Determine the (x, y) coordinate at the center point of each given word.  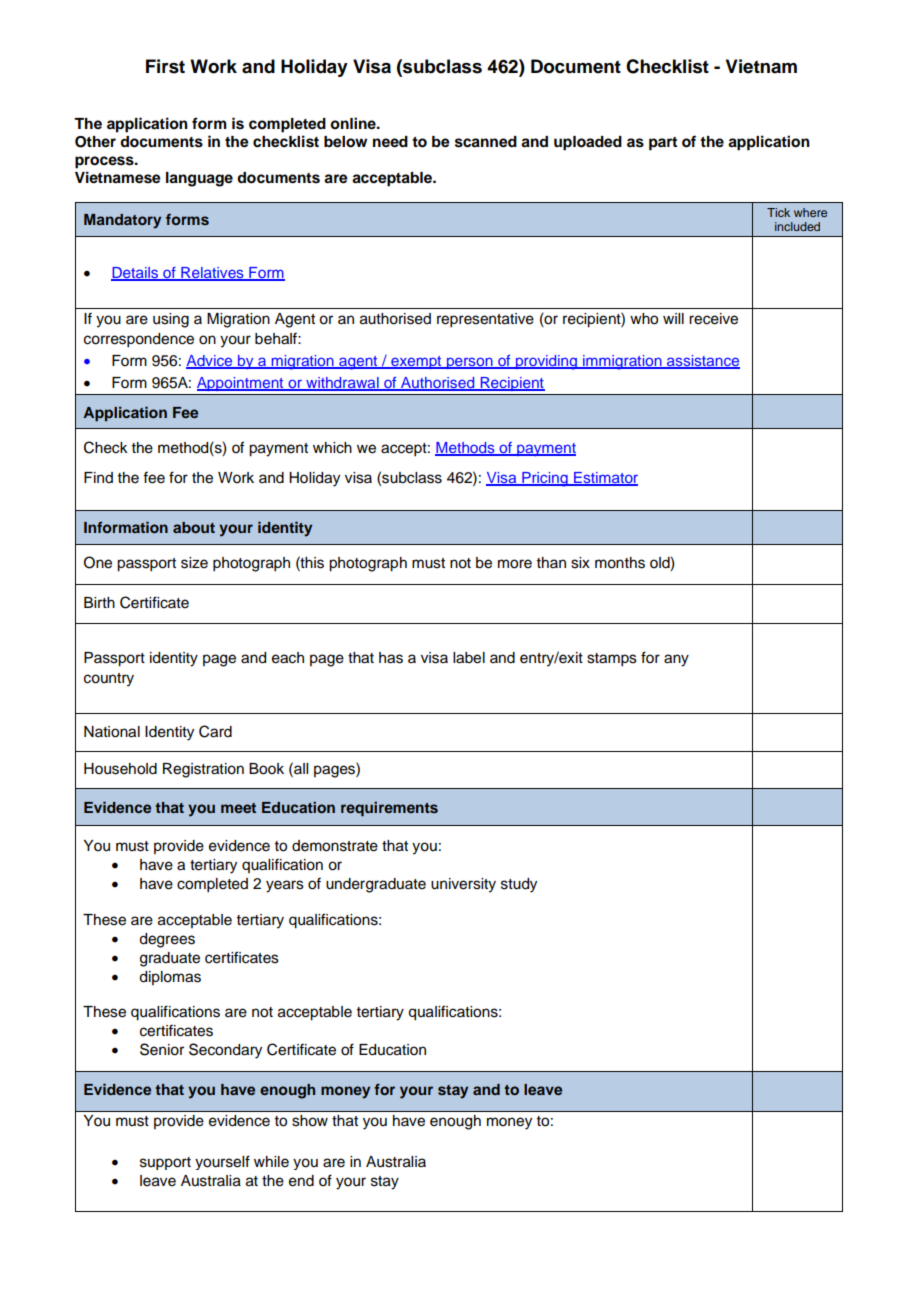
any (676, 660)
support (165, 1163)
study (519, 885)
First (165, 66)
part (663, 144)
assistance (702, 362)
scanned (486, 142)
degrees (167, 940)
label (469, 658)
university (463, 885)
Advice (210, 362)
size (194, 563)
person (469, 363)
